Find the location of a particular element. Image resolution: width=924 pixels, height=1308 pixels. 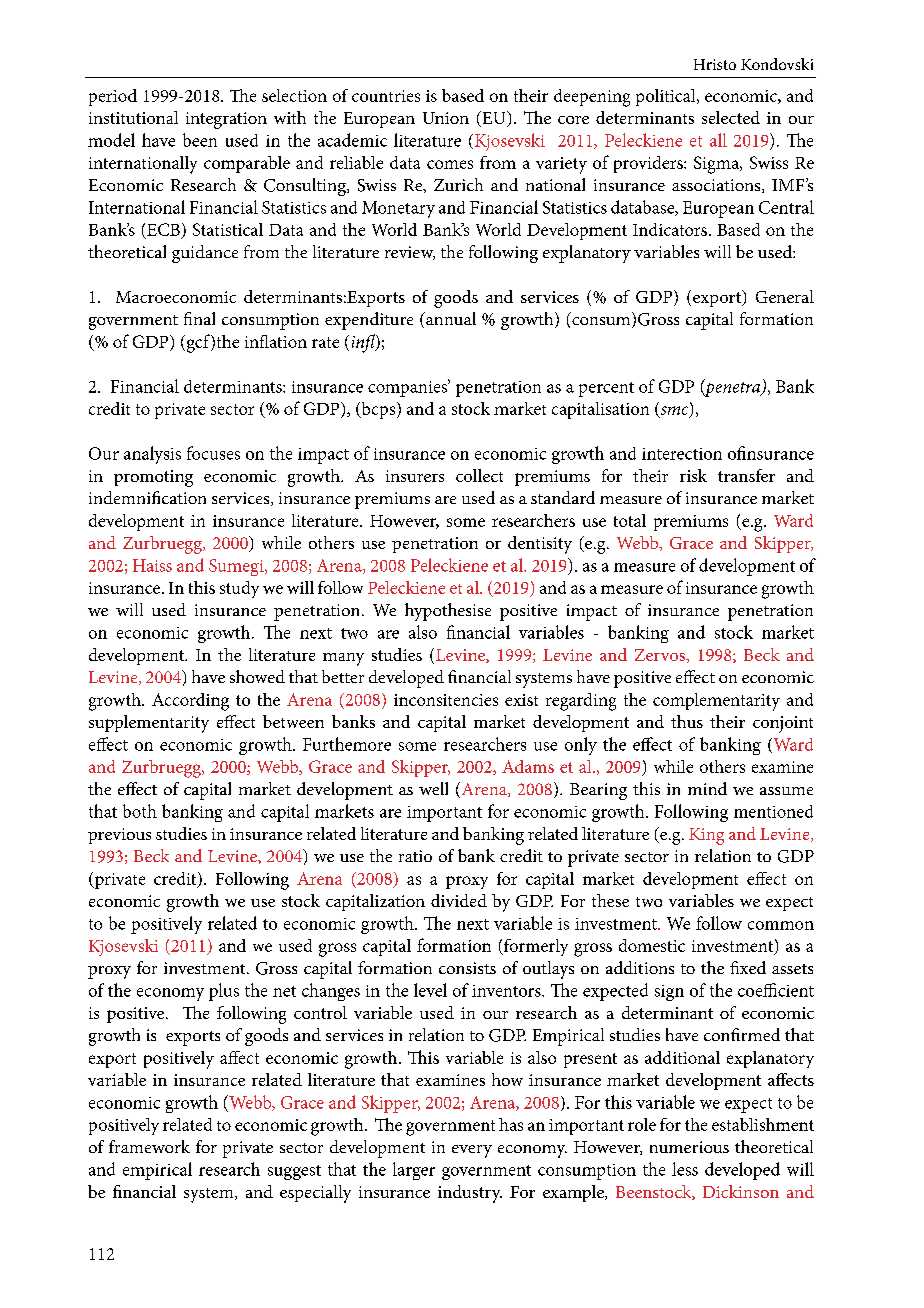

common is located at coordinates (781, 925).
